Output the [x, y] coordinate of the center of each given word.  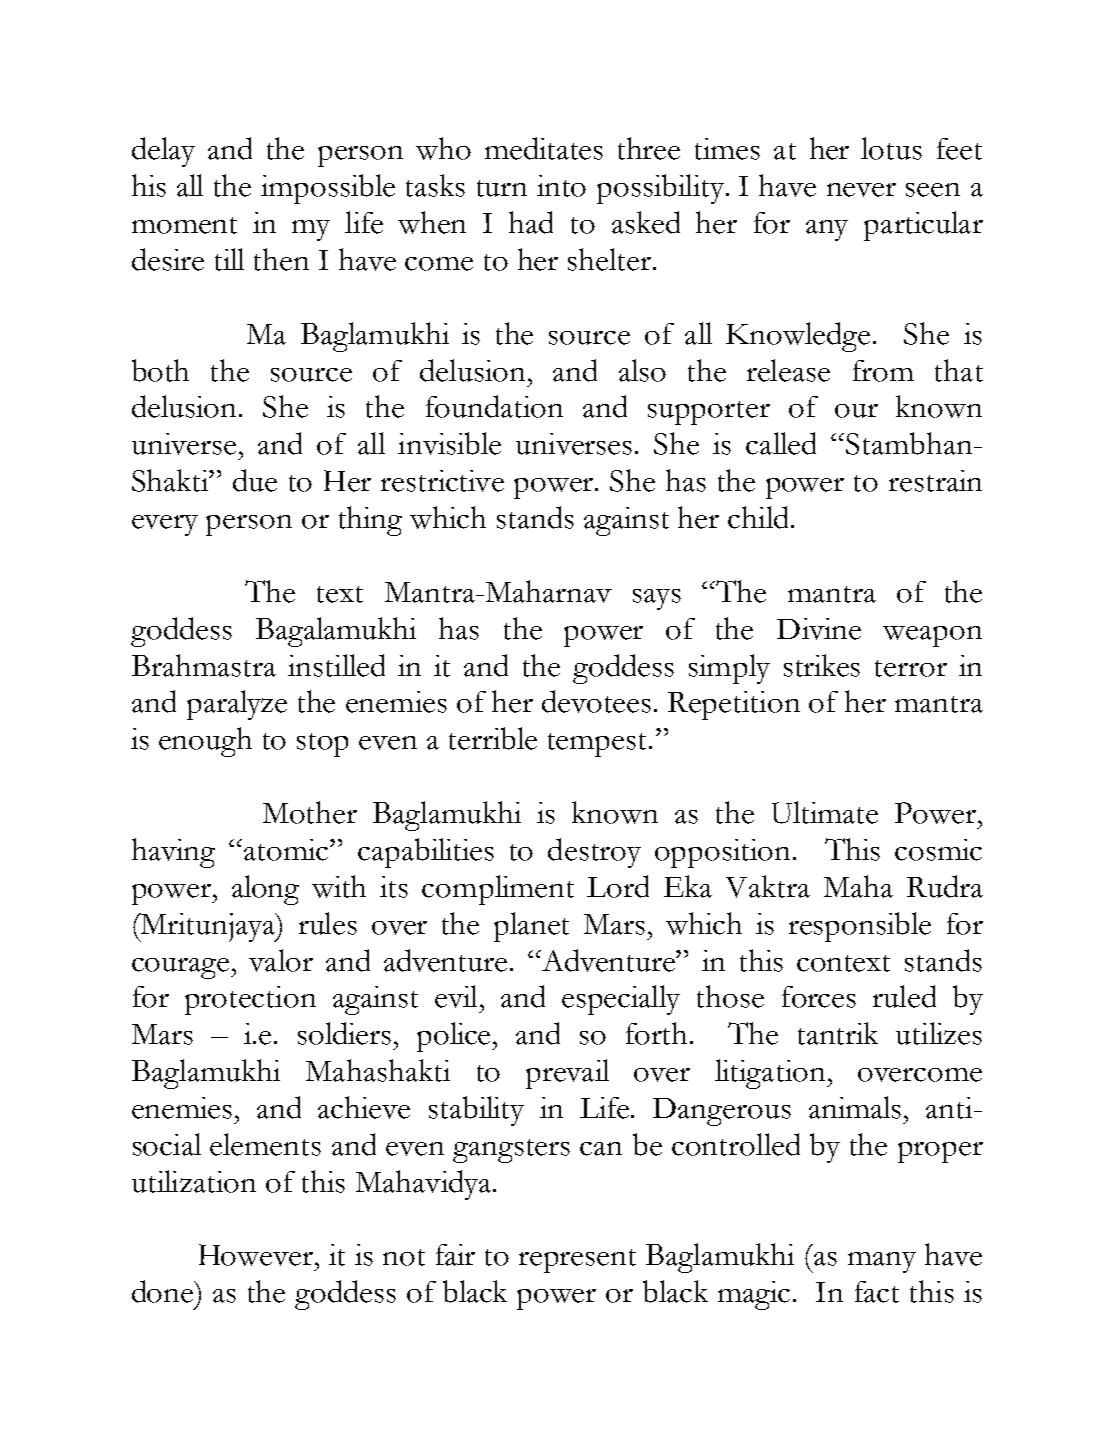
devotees [596, 701]
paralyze [237, 705]
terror [911, 668]
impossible [328, 189]
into [561, 186]
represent [577, 1261]
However [257, 1255]
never [861, 190]
